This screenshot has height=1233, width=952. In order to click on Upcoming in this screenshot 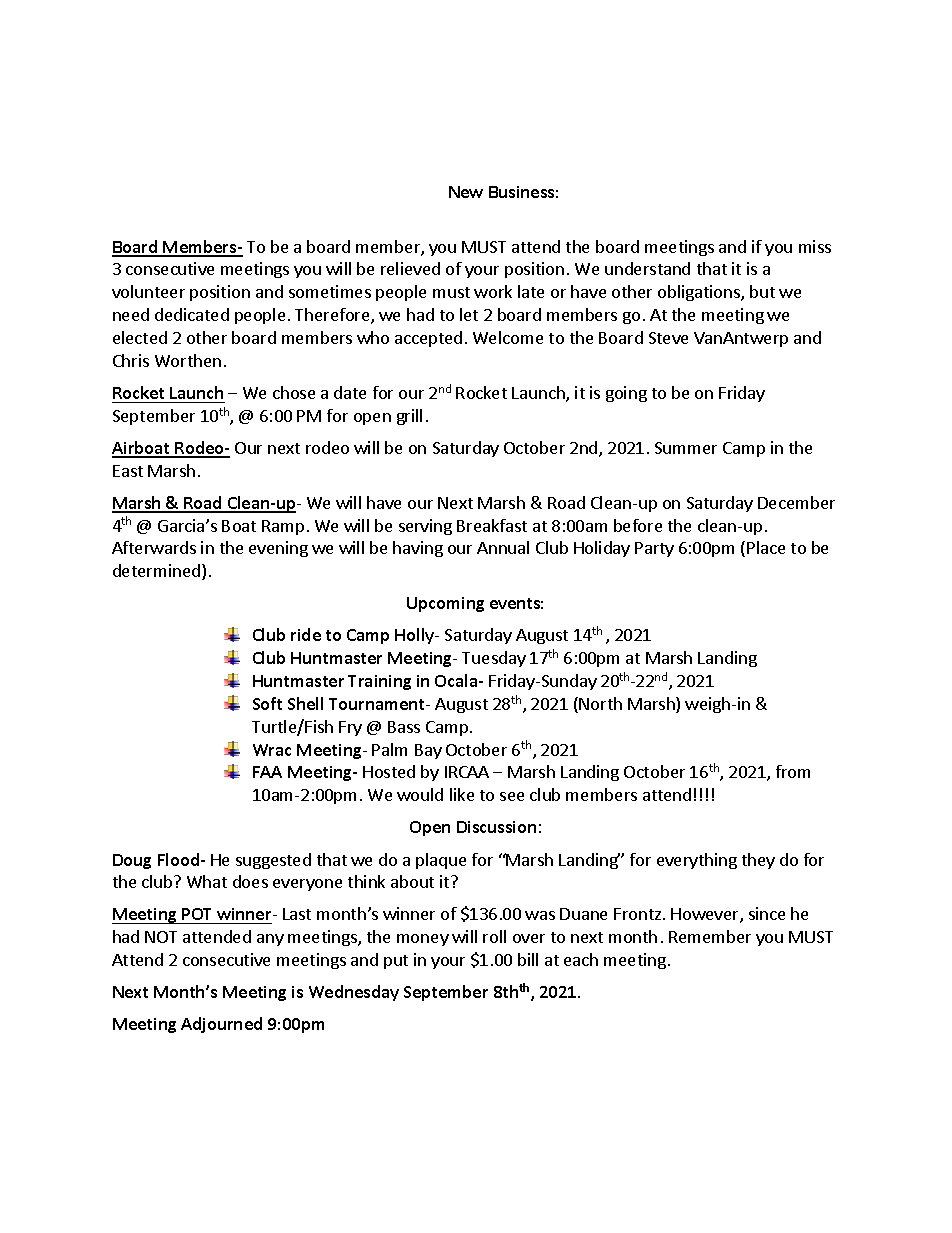, I will do `click(445, 604)`.
